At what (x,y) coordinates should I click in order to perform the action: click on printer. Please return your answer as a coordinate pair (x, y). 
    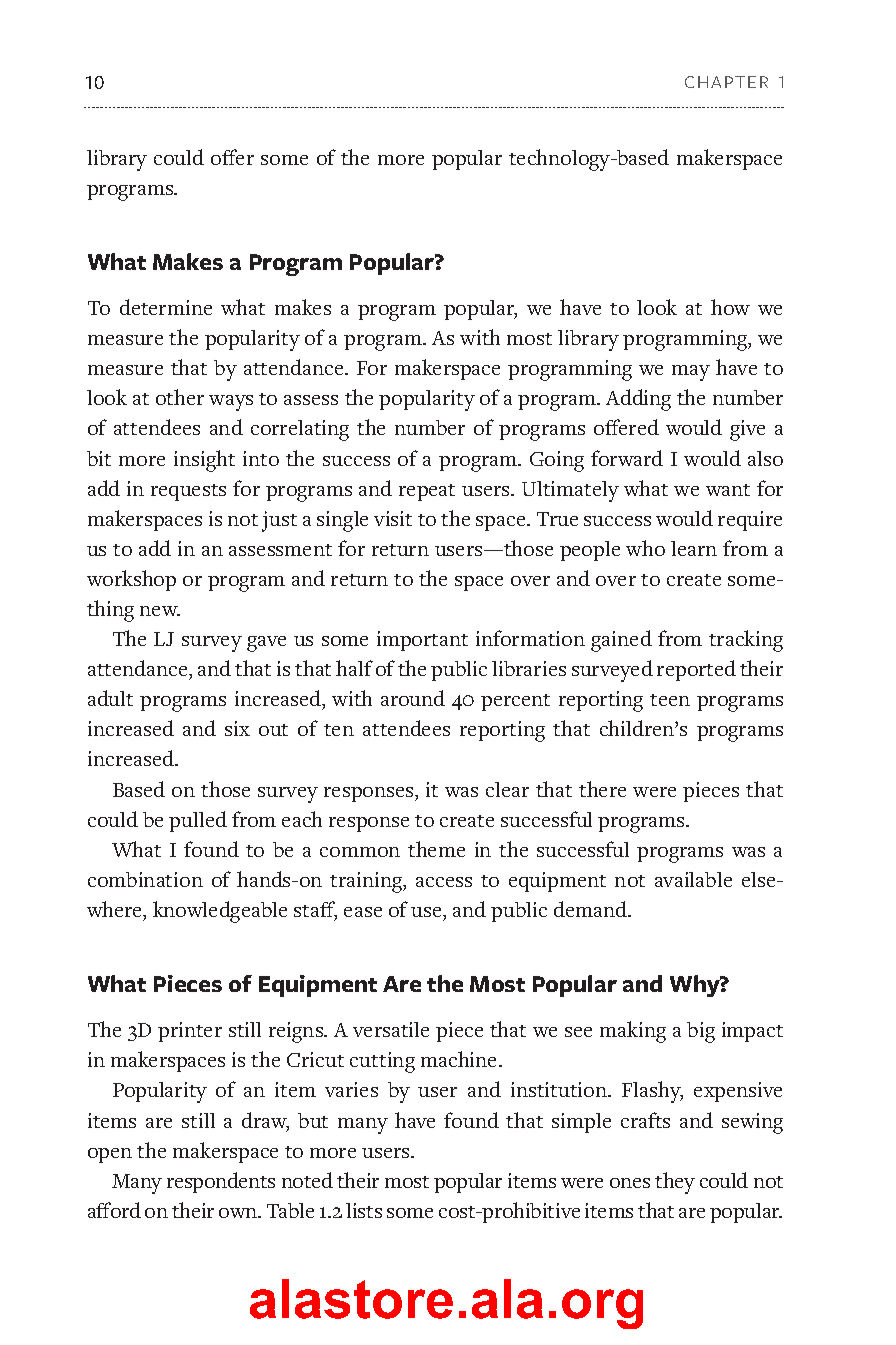
    Looking at the image, I should click on (190, 1032).
